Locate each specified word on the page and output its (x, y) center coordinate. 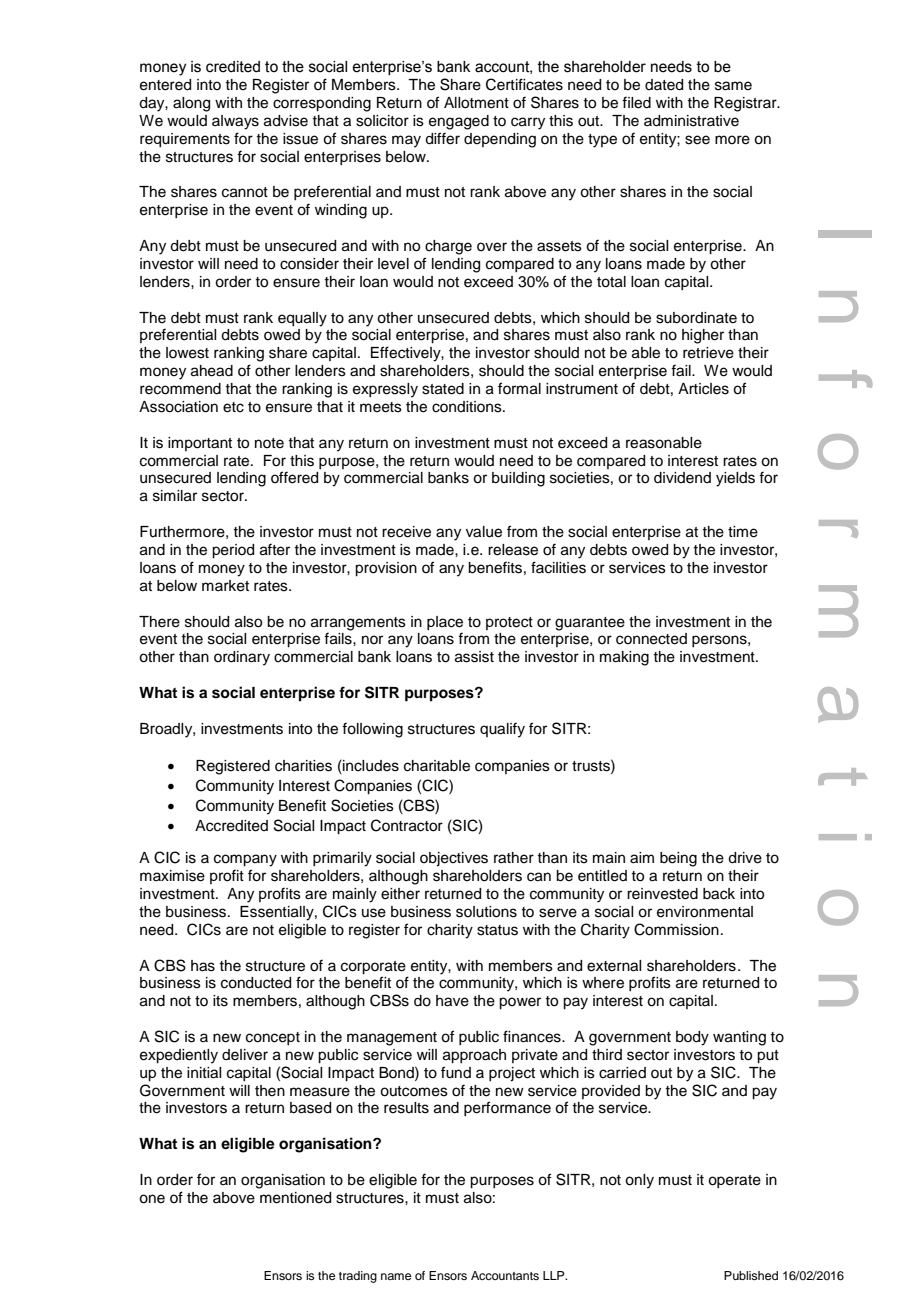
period (233, 551)
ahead (212, 371)
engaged (459, 122)
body (692, 1038)
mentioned (295, 1198)
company (245, 860)
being (678, 859)
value (484, 532)
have (452, 1001)
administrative (691, 121)
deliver (245, 1055)
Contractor (407, 825)
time (743, 532)
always (235, 122)
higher (703, 336)
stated (443, 389)
